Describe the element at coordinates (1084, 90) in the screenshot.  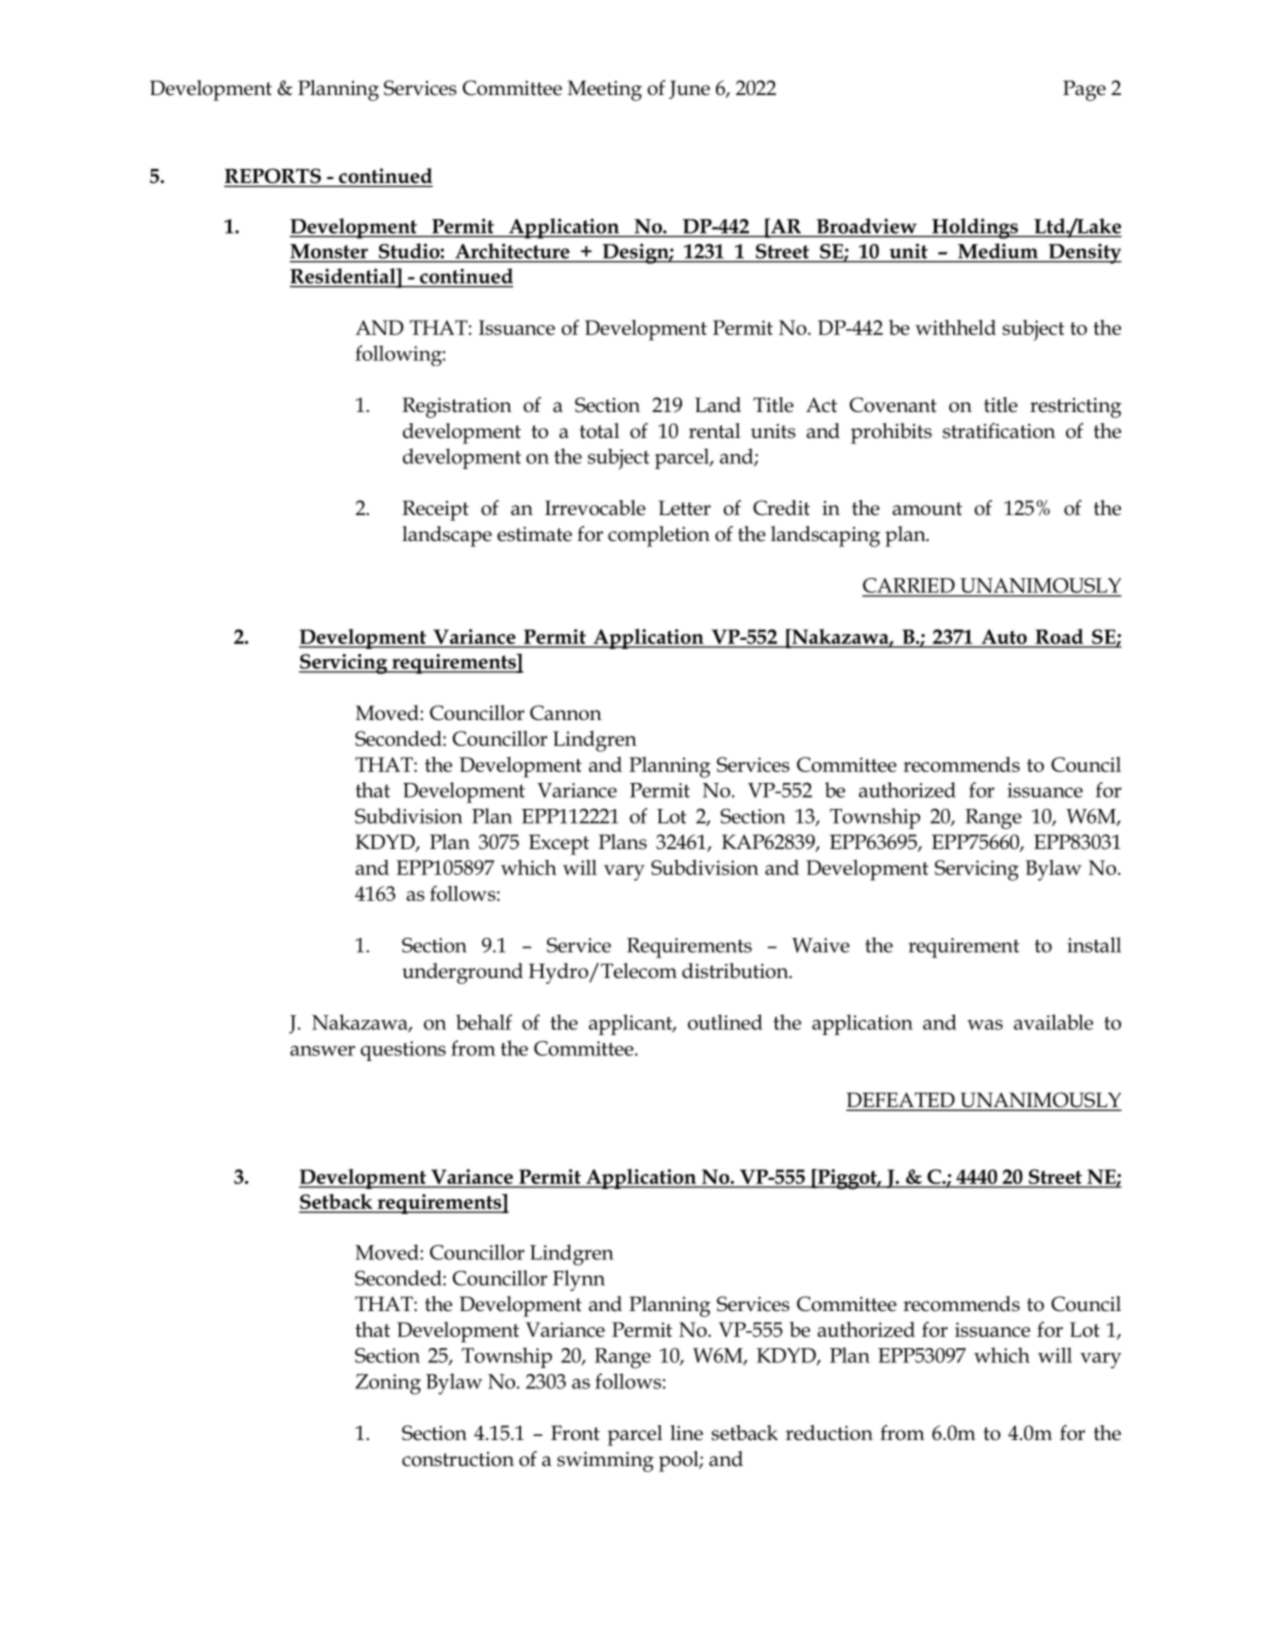
I see `Page` at that location.
